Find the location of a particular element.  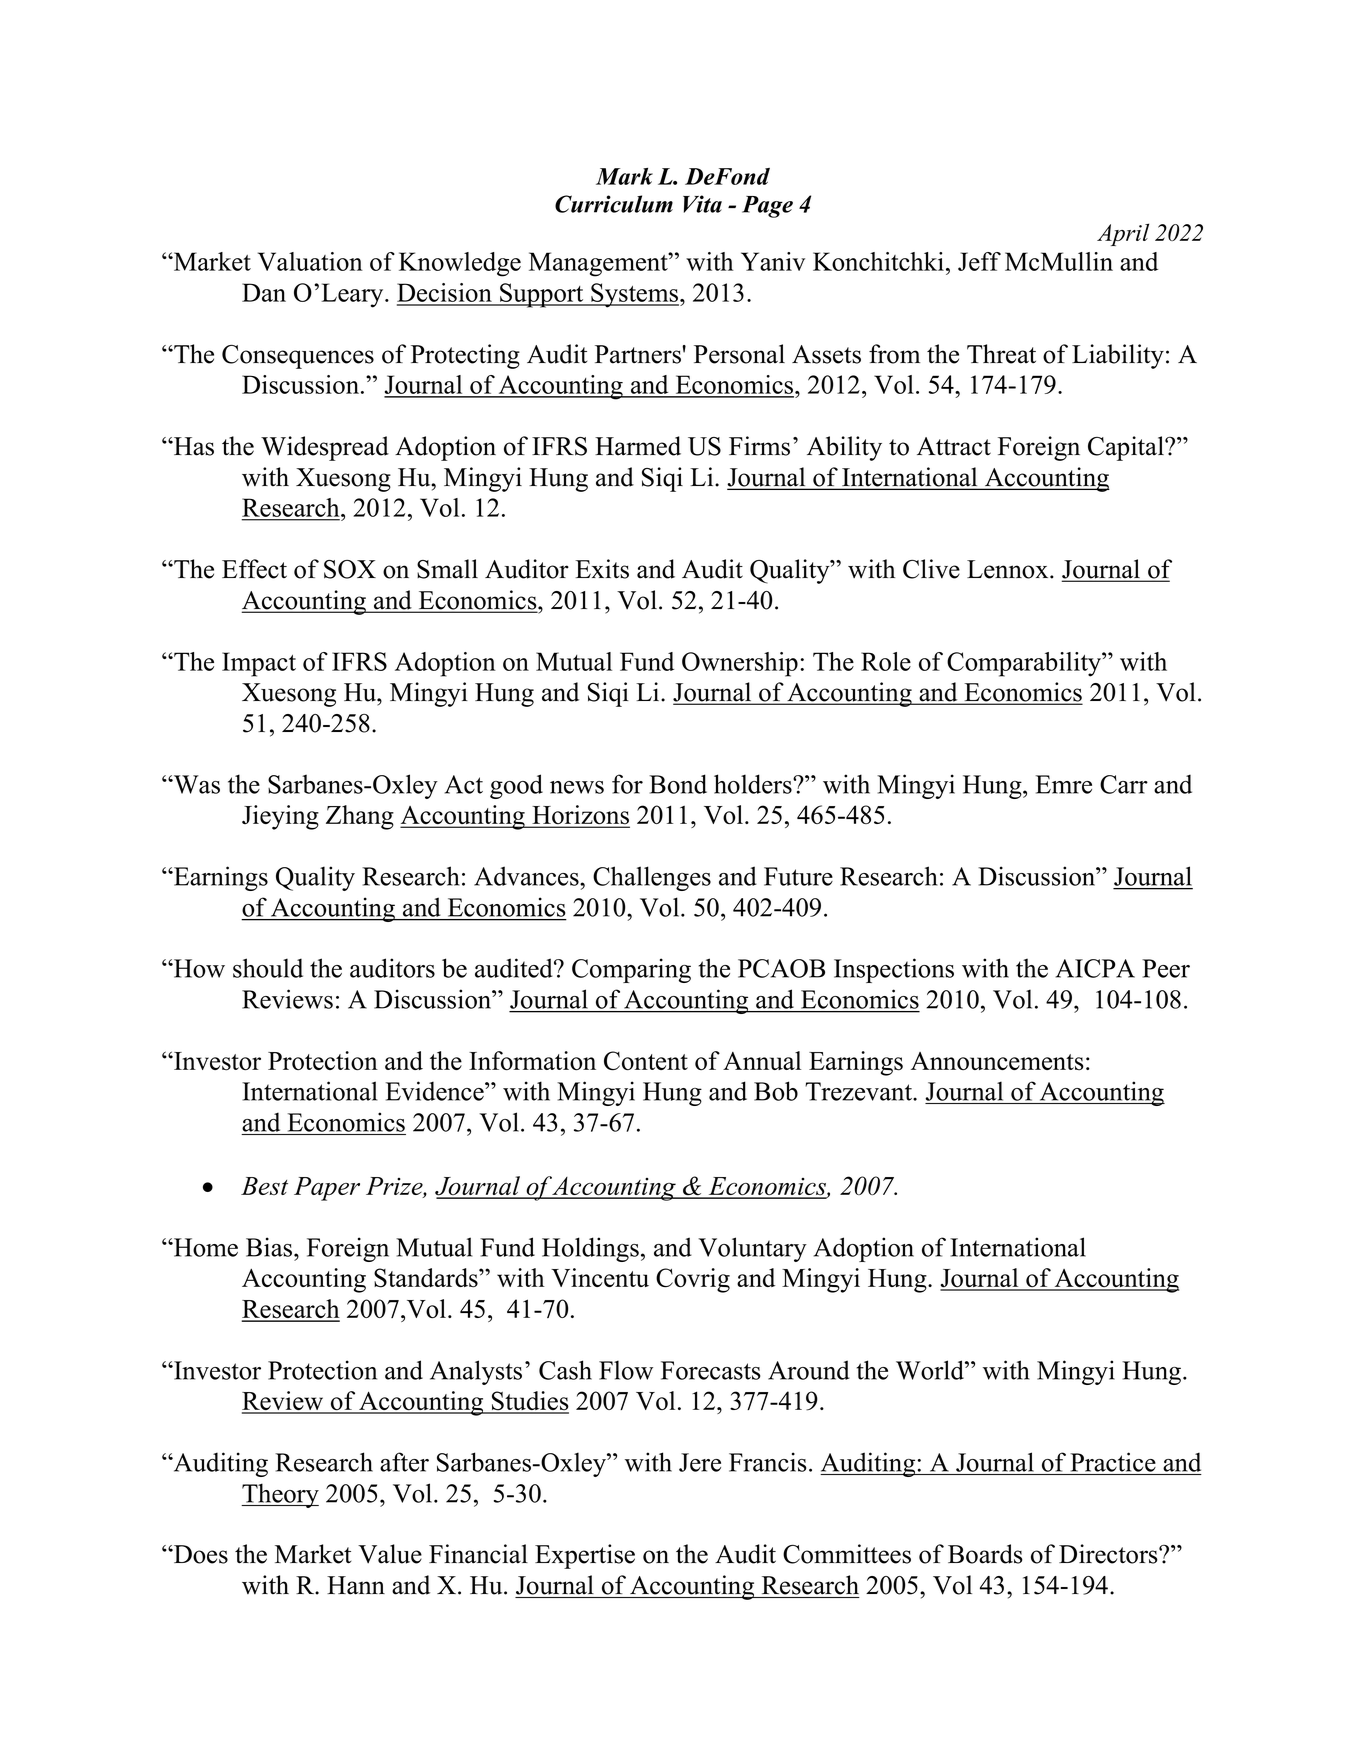

Zhang is located at coordinates (360, 817).
